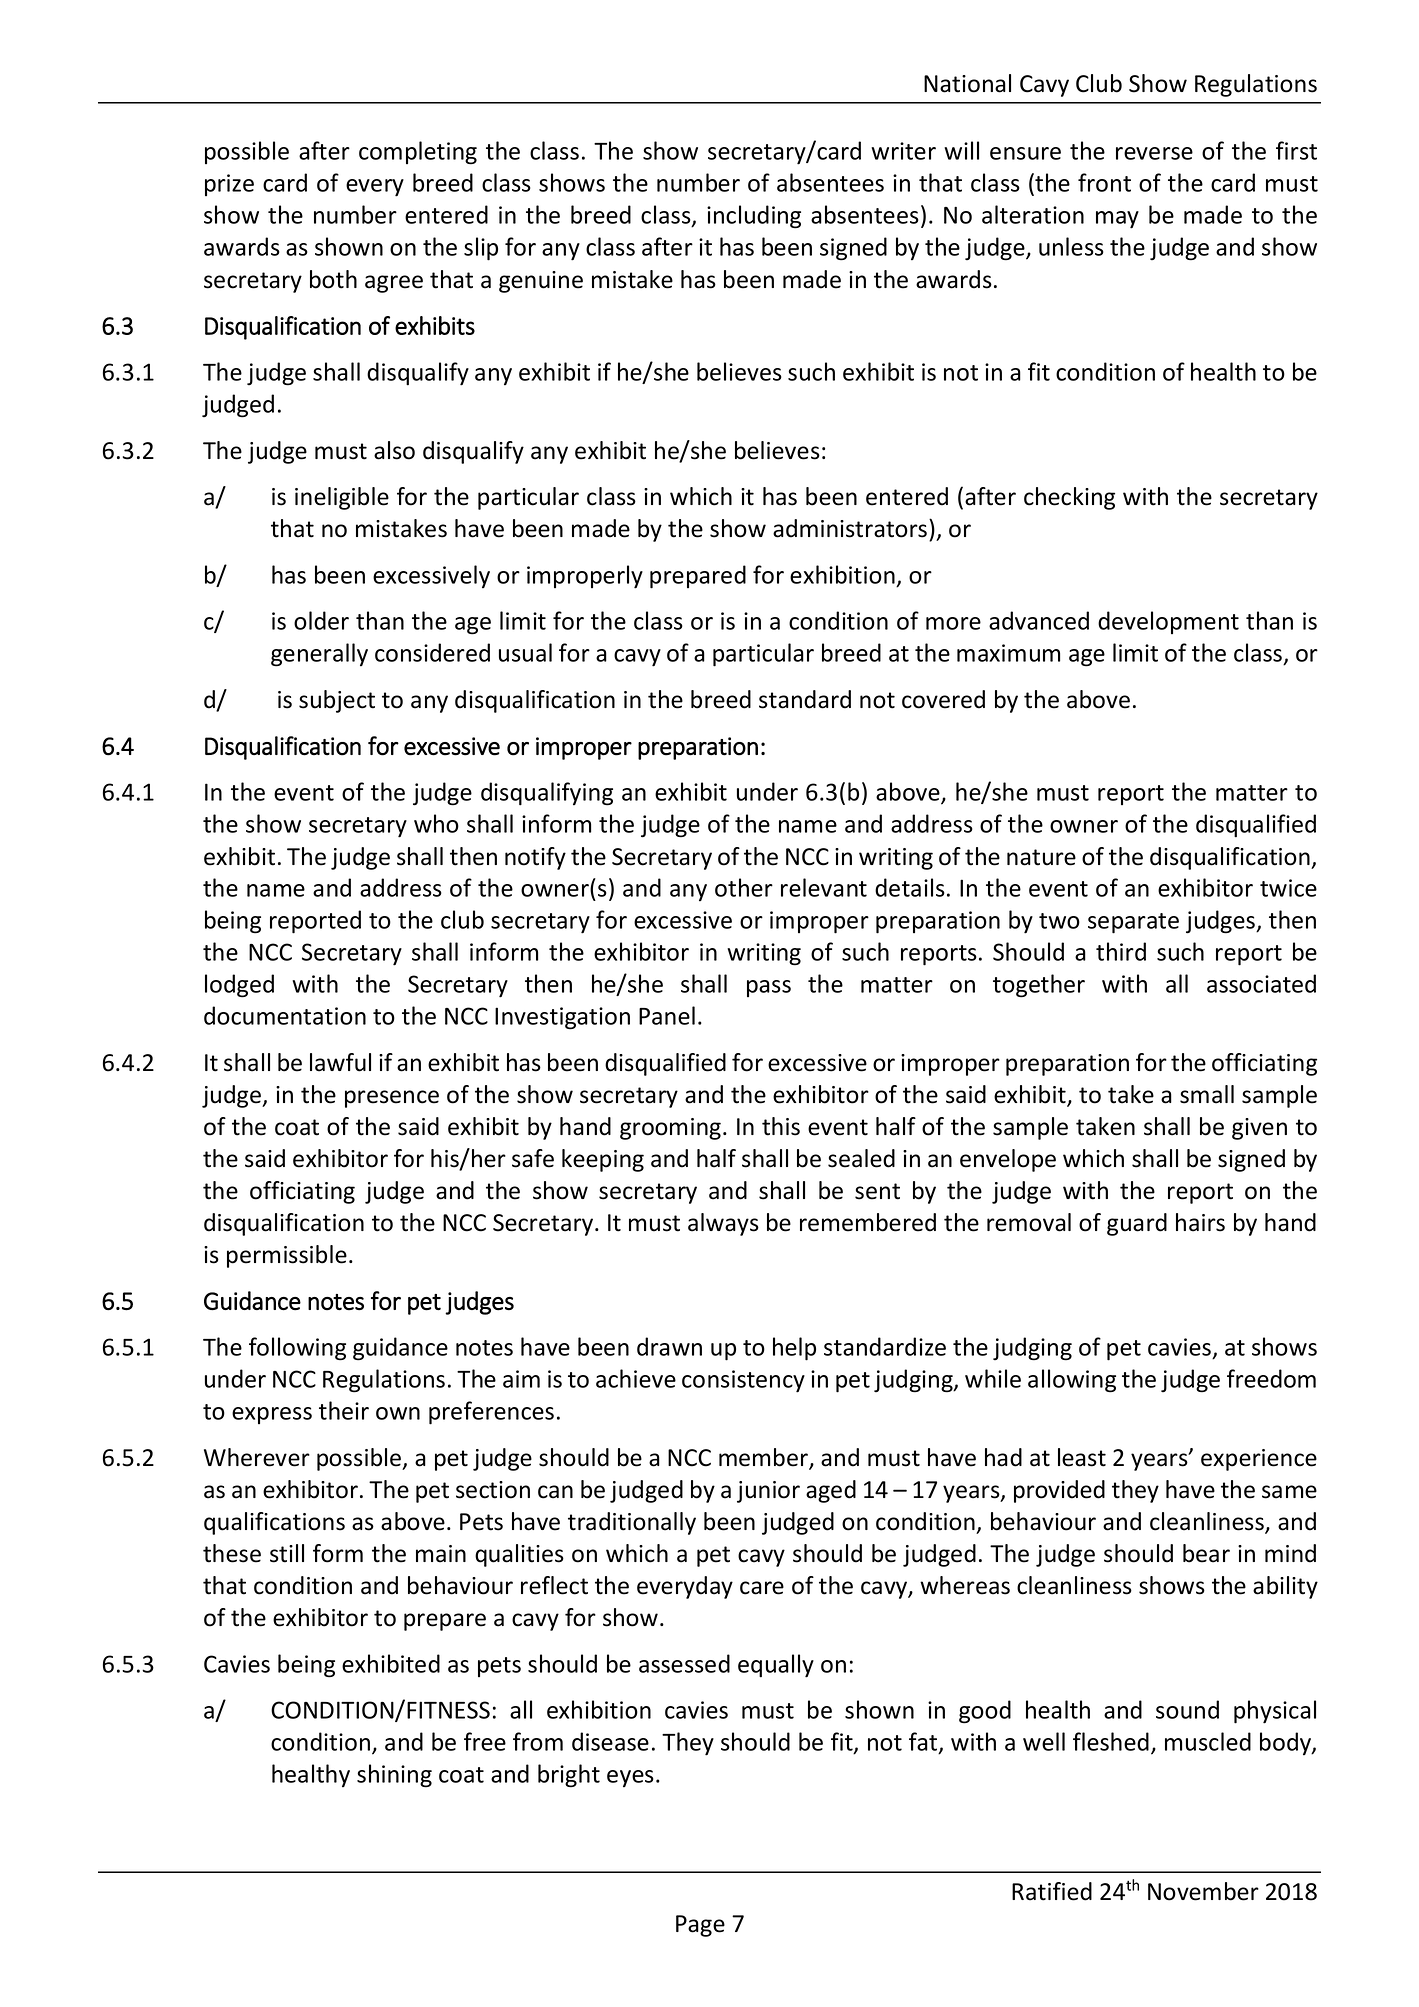  What do you see at coordinates (700, 1926) in the screenshot?
I see `Page` at bounding box center [700, 1926].
